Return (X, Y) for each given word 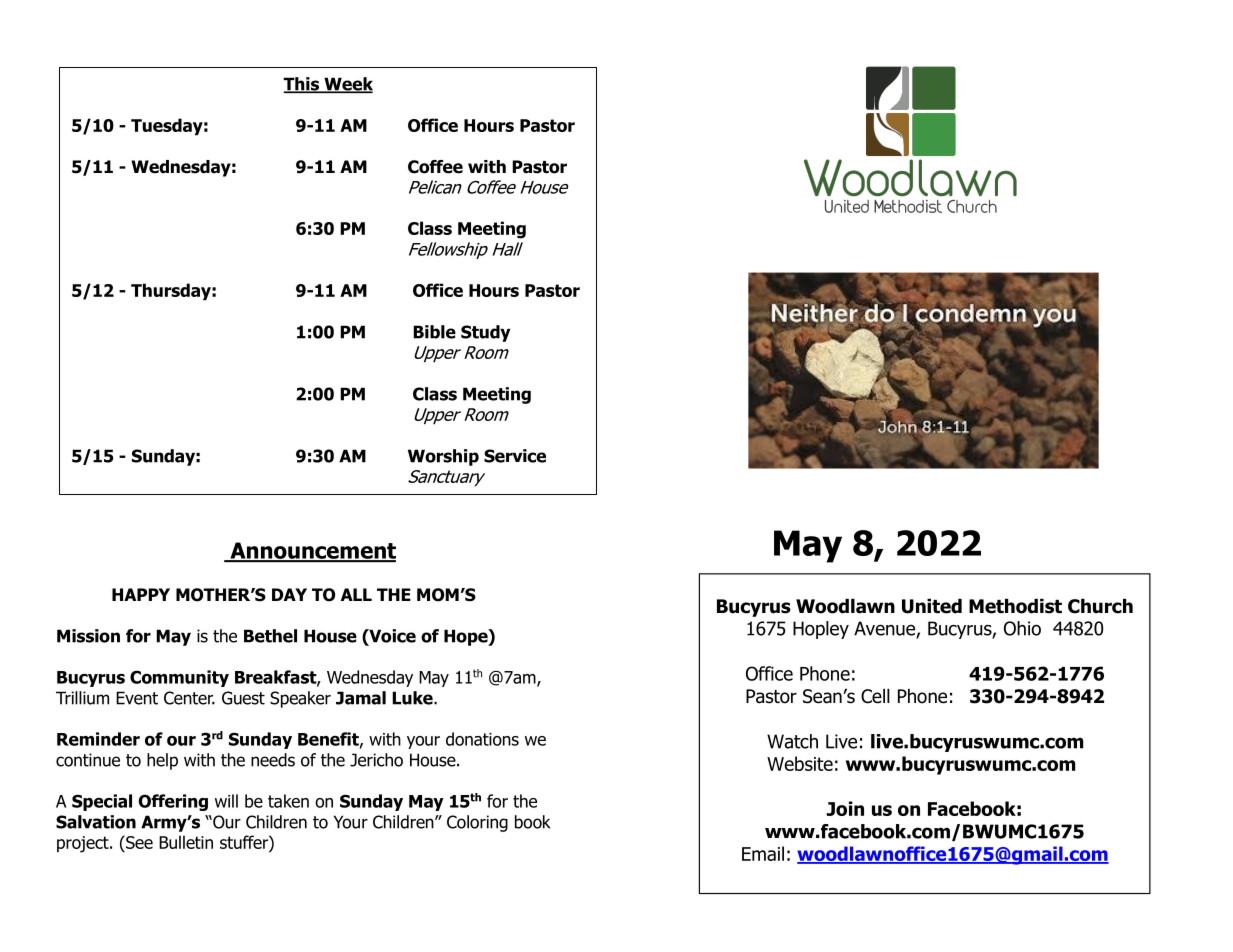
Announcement (312, 551)
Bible (434, 332)
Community (179, 678)
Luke (413, 698)
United (932, 606)
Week (347, 85)
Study (485, 333)
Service (515, 456)
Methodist (1015, 606)
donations (482, 739)
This (302, 85)
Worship (443, 457)
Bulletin (186, 842)
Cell (875, 696)
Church (1100, 606)
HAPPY (141, 594)
